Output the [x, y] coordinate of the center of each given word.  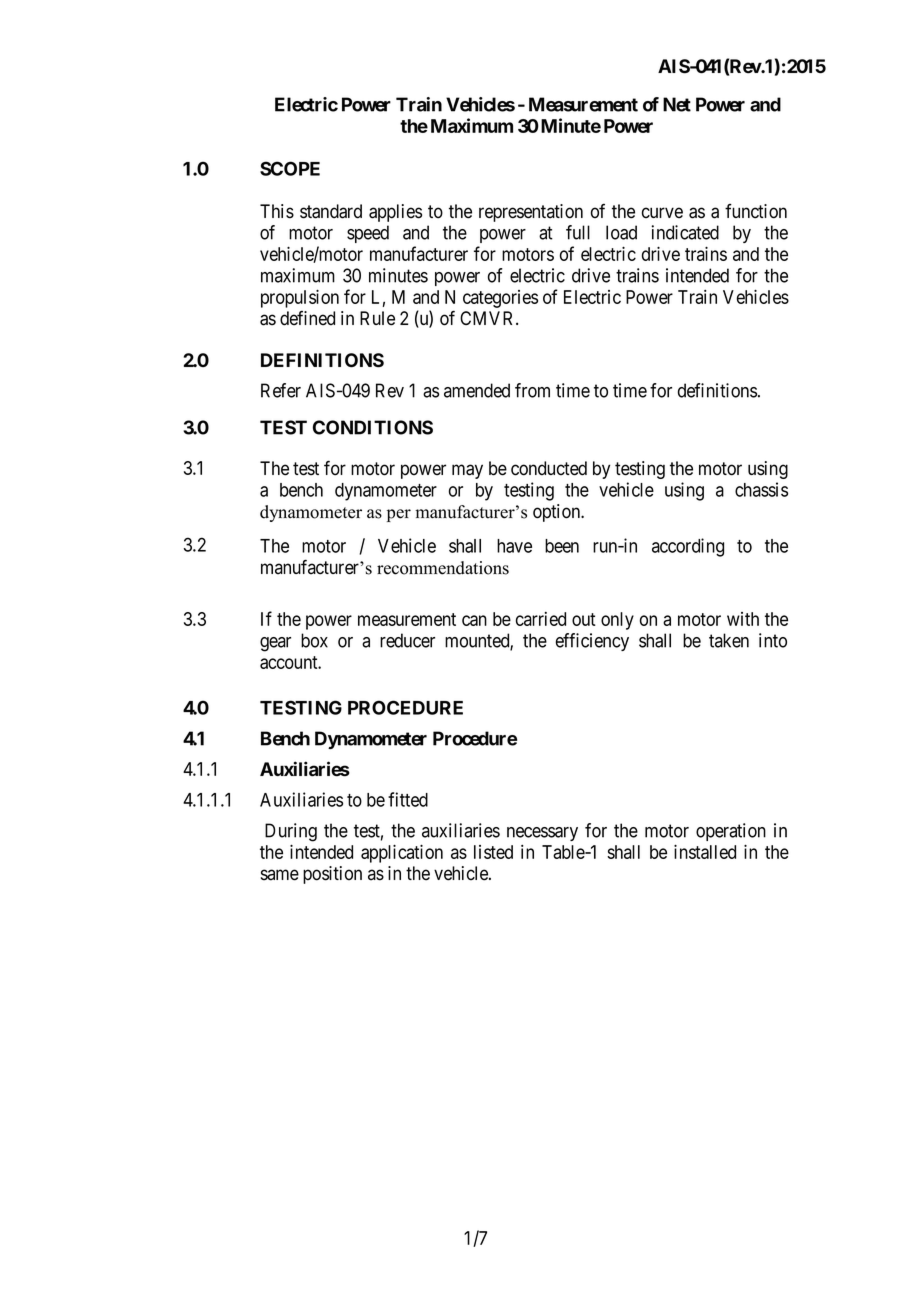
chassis [761, 489]
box [314, 640]
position [332, 875]
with [743, 619]
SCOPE [290, 168]
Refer [281, 390]
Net [677, 104]
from [532, 390]
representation [531, 213]
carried [541, 619]
